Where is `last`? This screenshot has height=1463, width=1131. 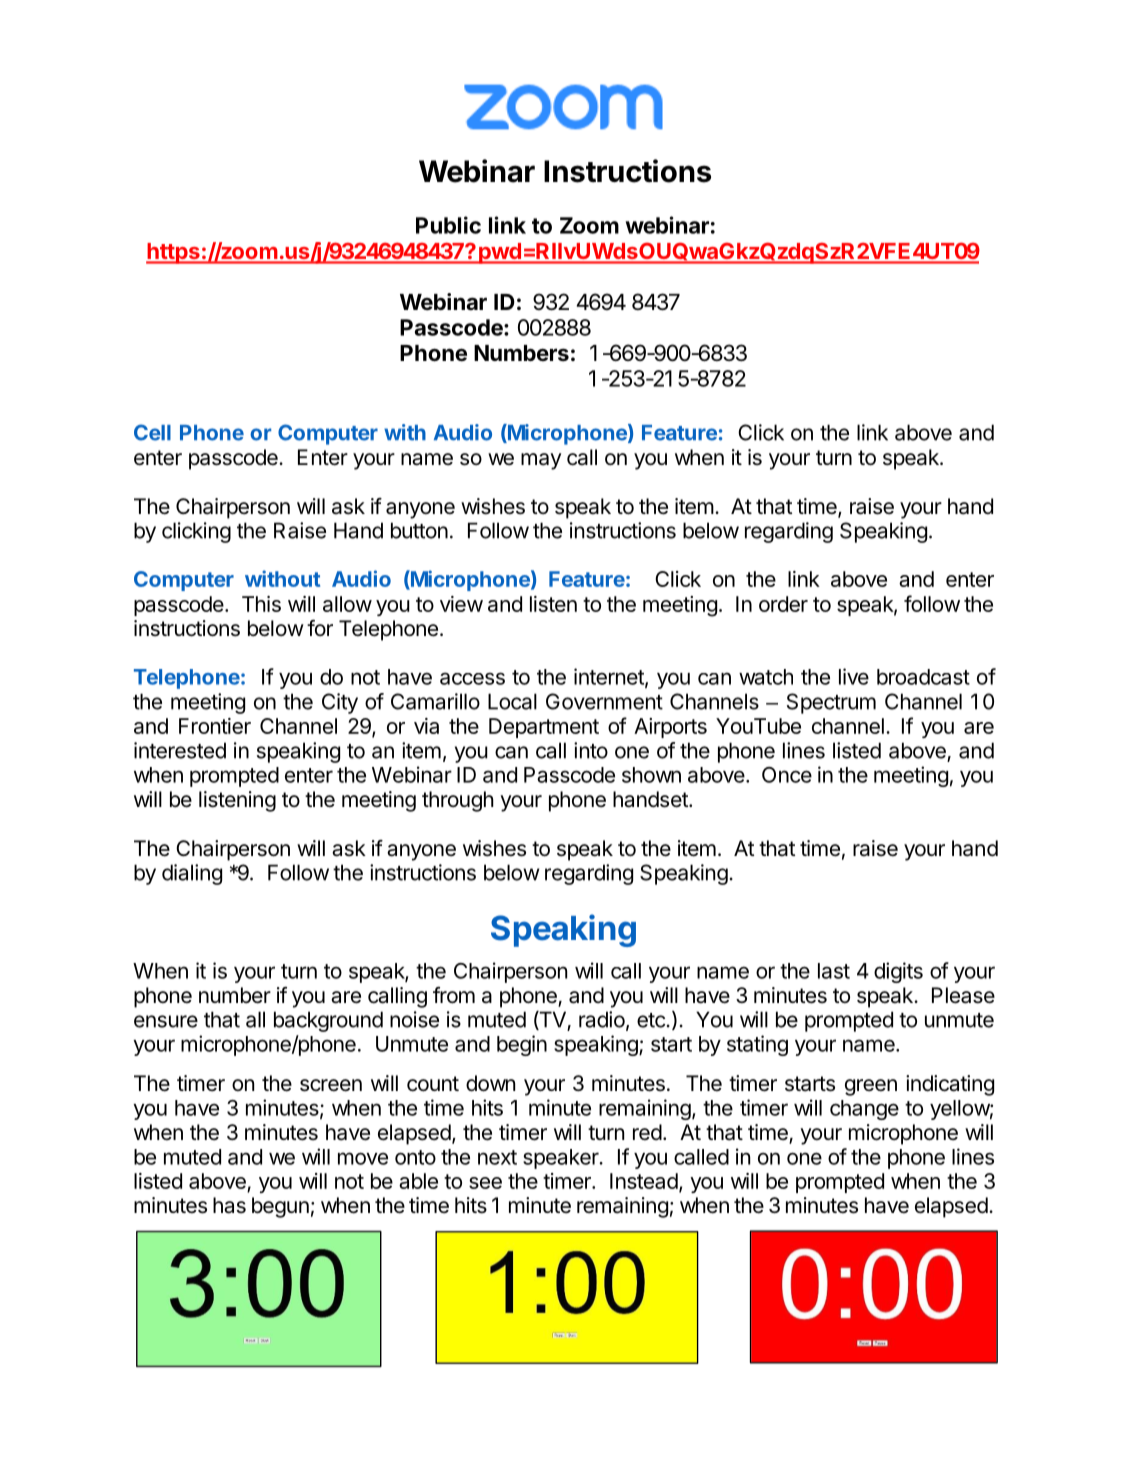 last is located at coordinates (834, 971).
